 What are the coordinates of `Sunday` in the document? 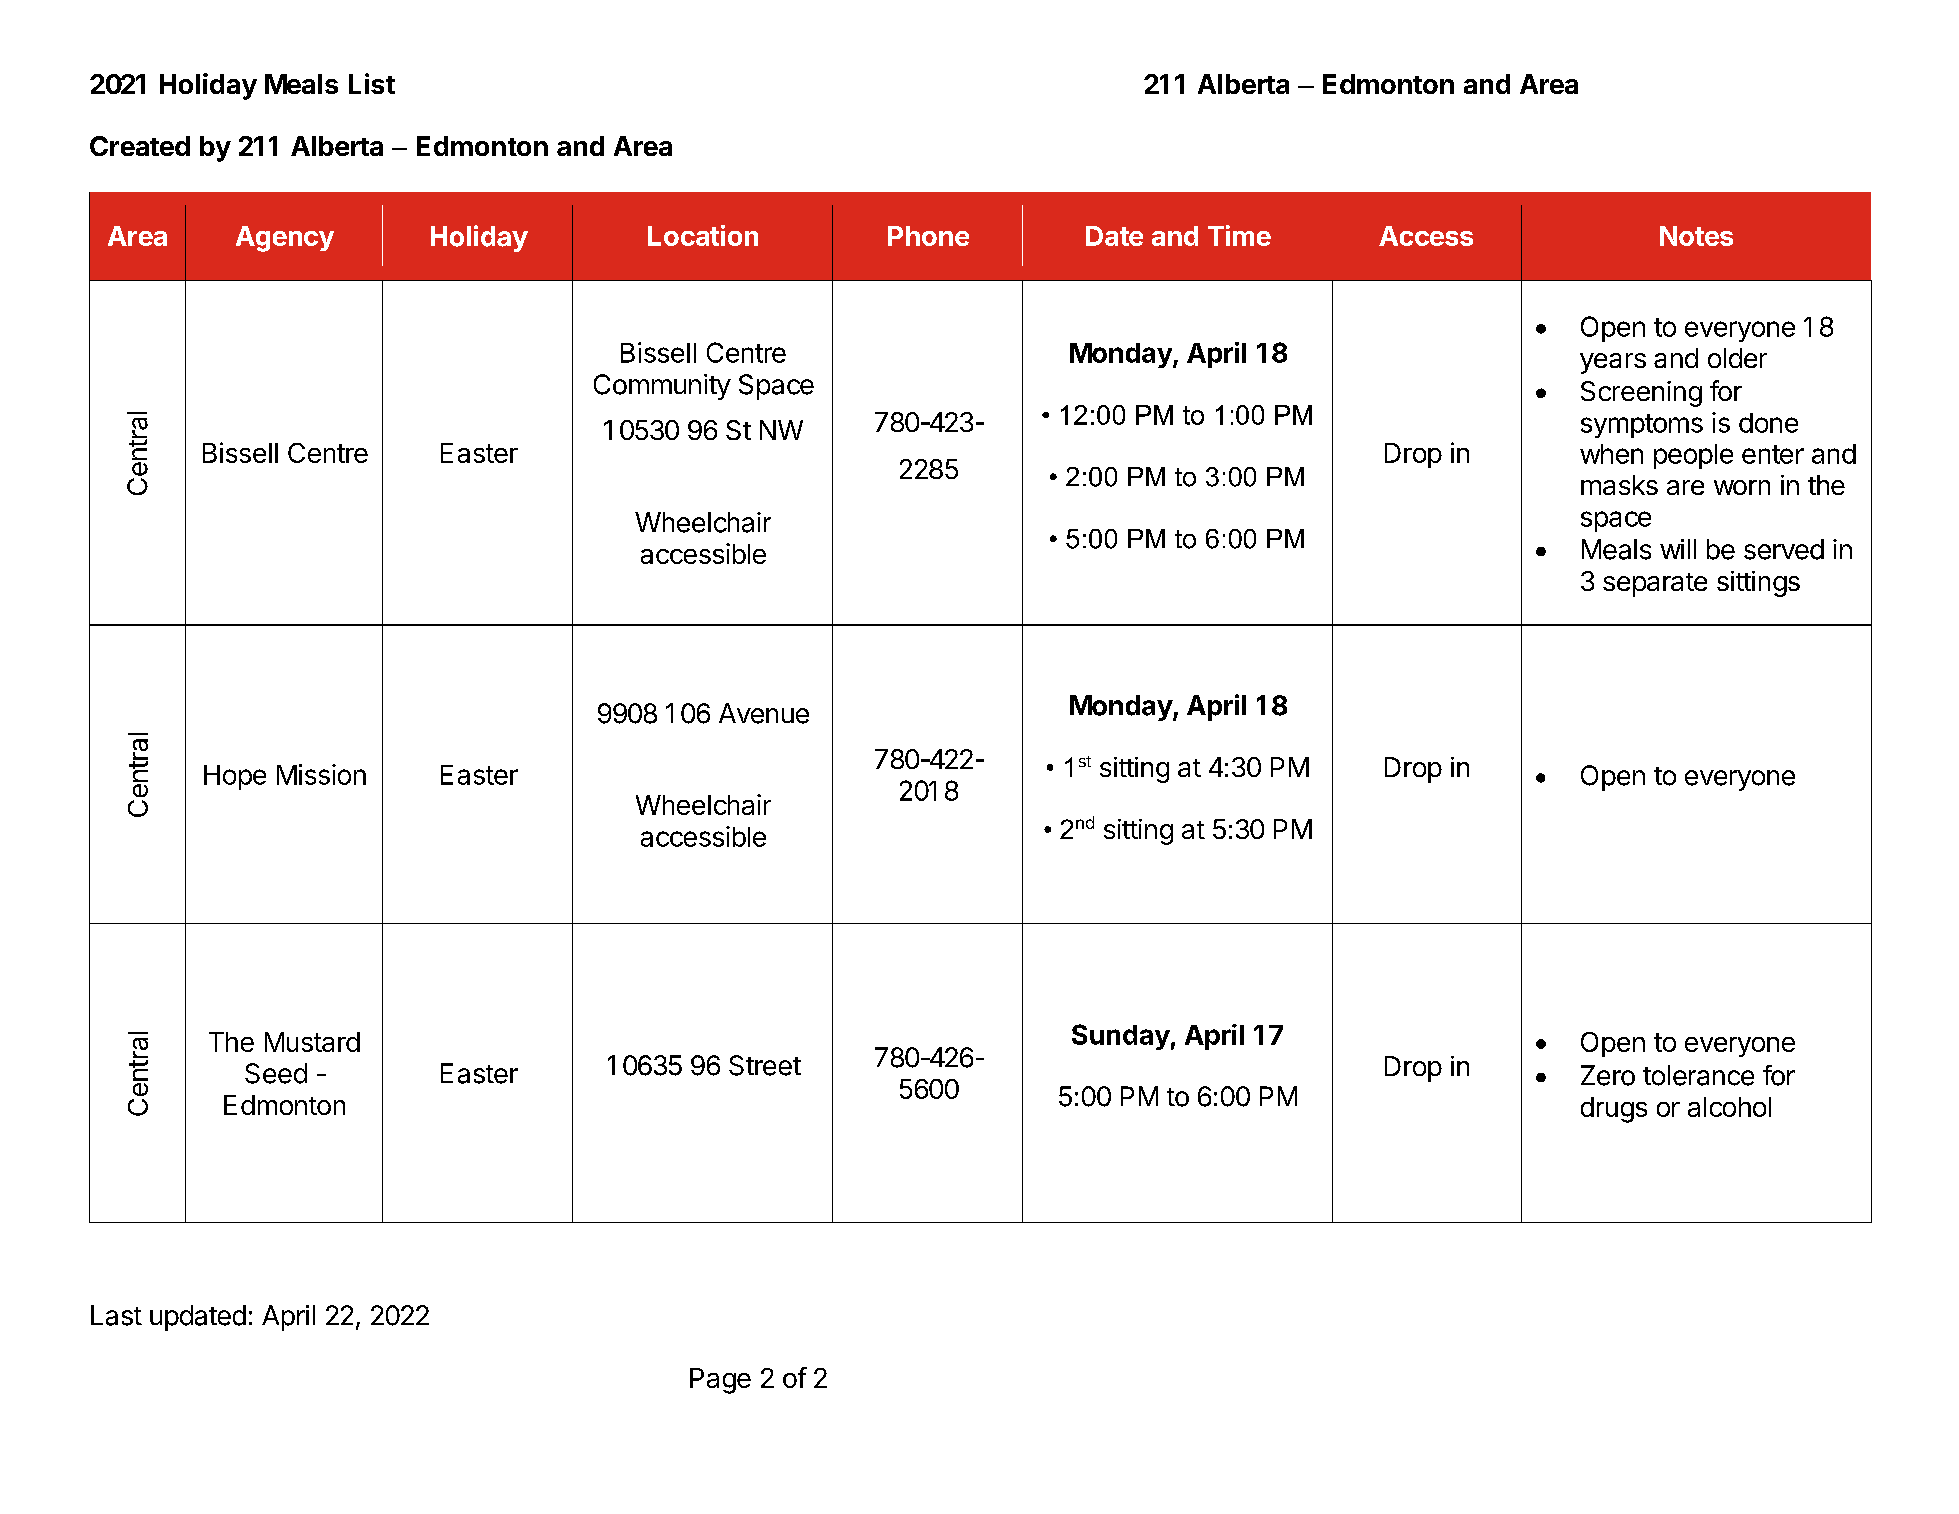 It's located at (1121, 1037).
